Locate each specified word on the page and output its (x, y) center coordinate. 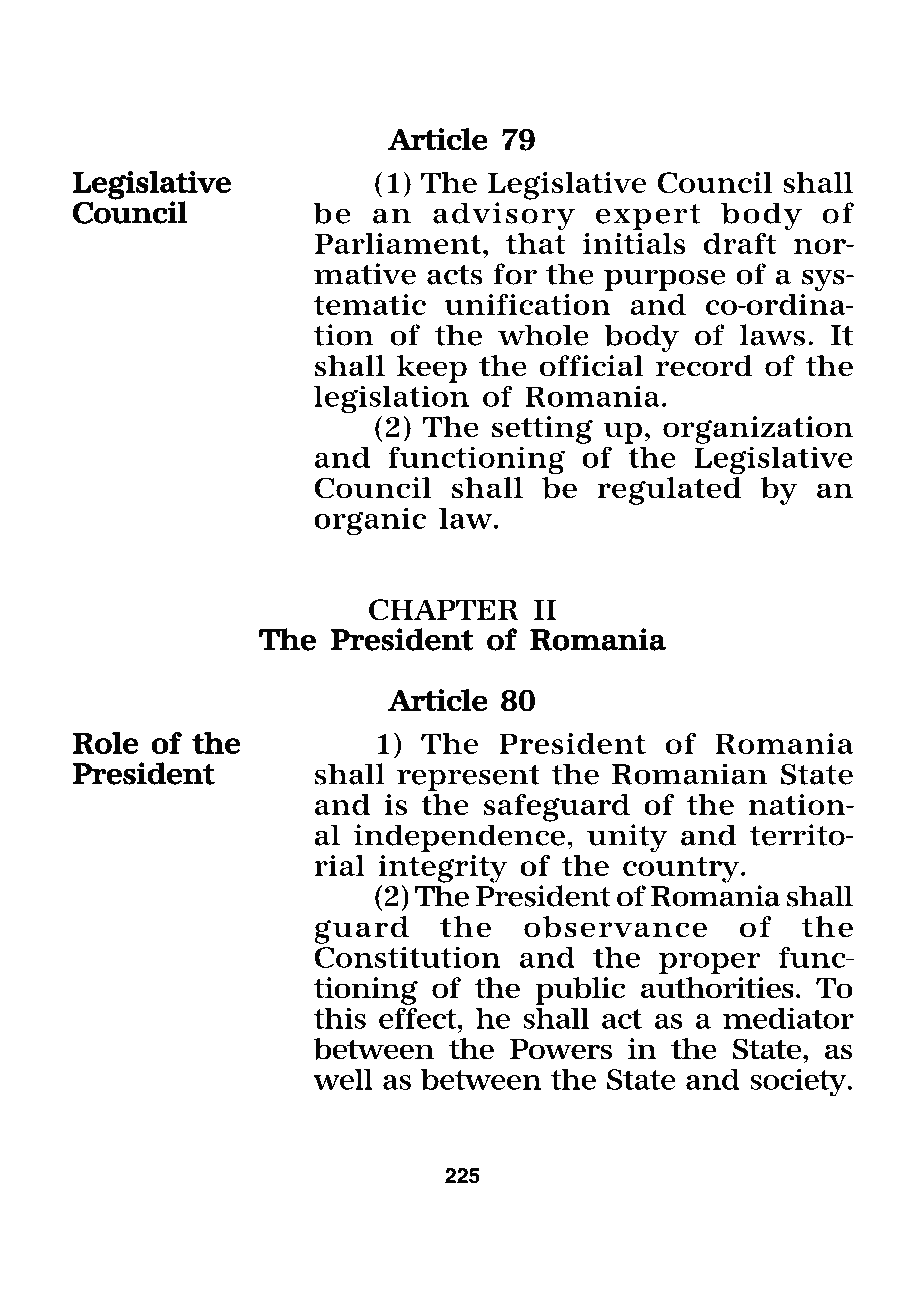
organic (370, 522)
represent (468, 778)
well (343, 1079)
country (682, 869)
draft (740, 243)
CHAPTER (444, 609)
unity (627, 838)
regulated (669, 491)
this (340, 1018)
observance (615, 927)
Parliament (399, 243)
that (536, 243)
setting (542, 430)
